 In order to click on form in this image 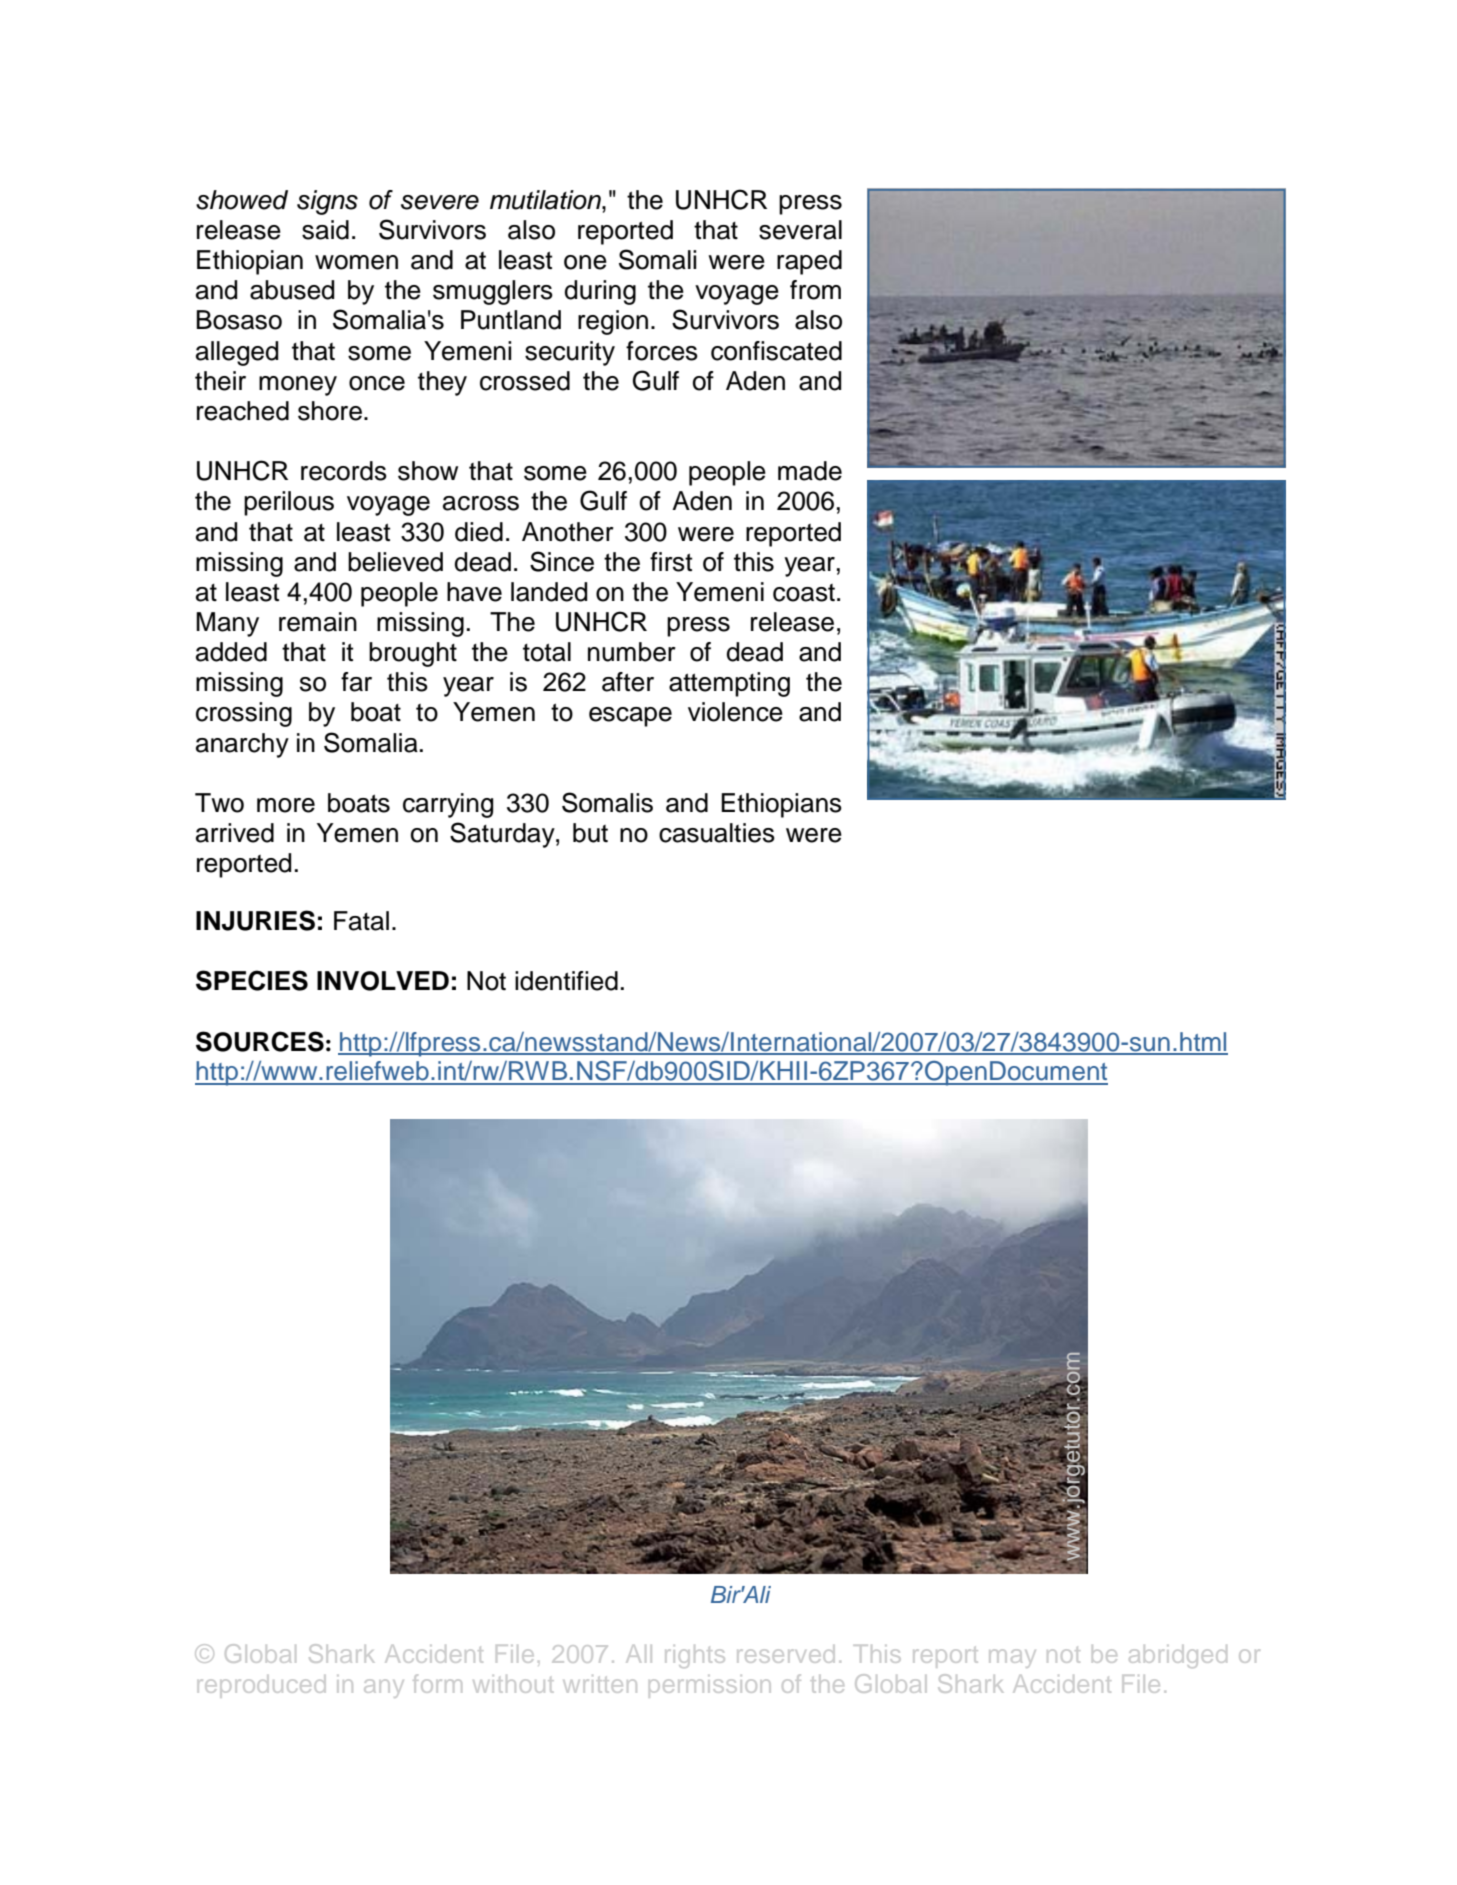, I will do `click(437, 1683)`.
